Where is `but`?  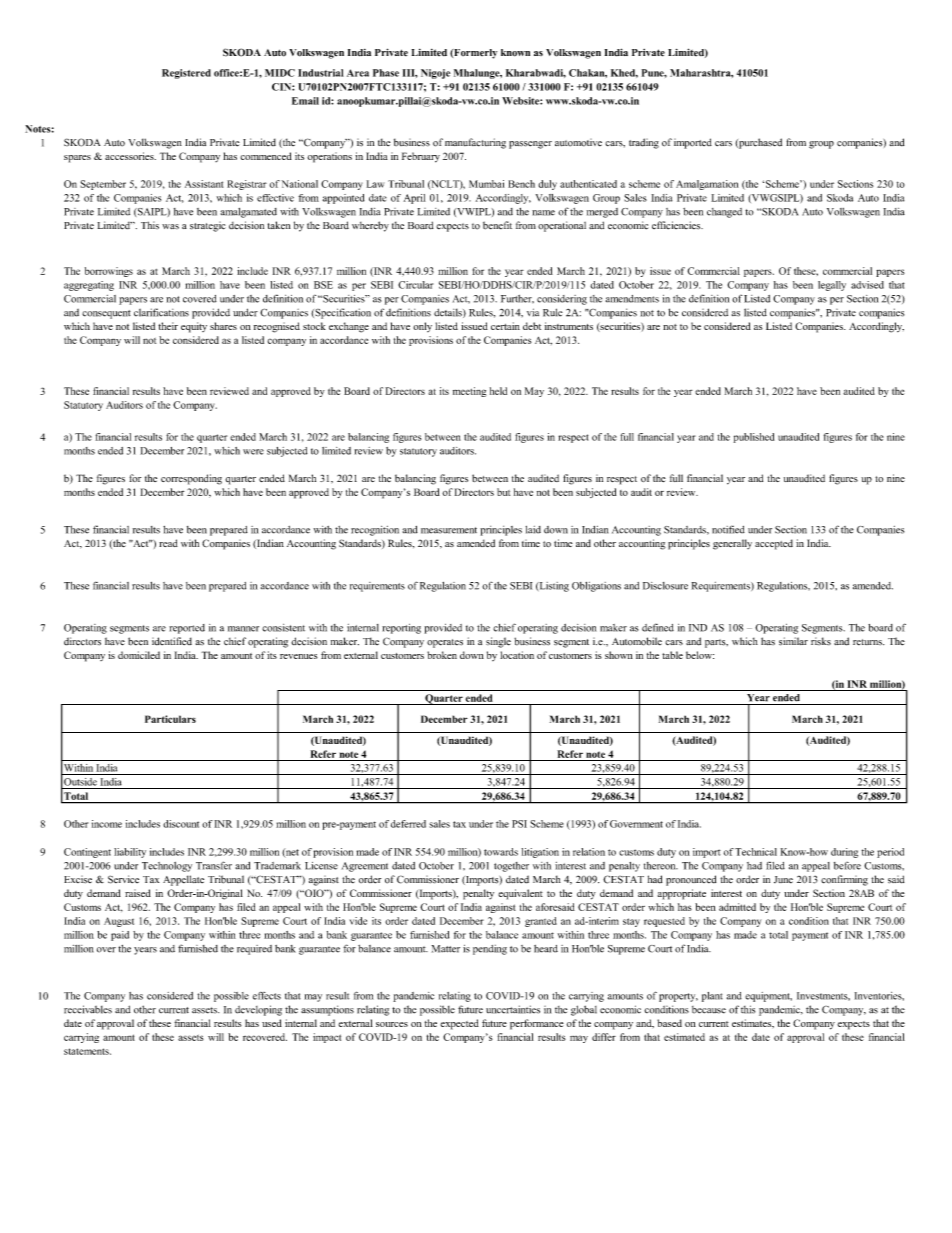 but is located at coordinates (503, 492).
